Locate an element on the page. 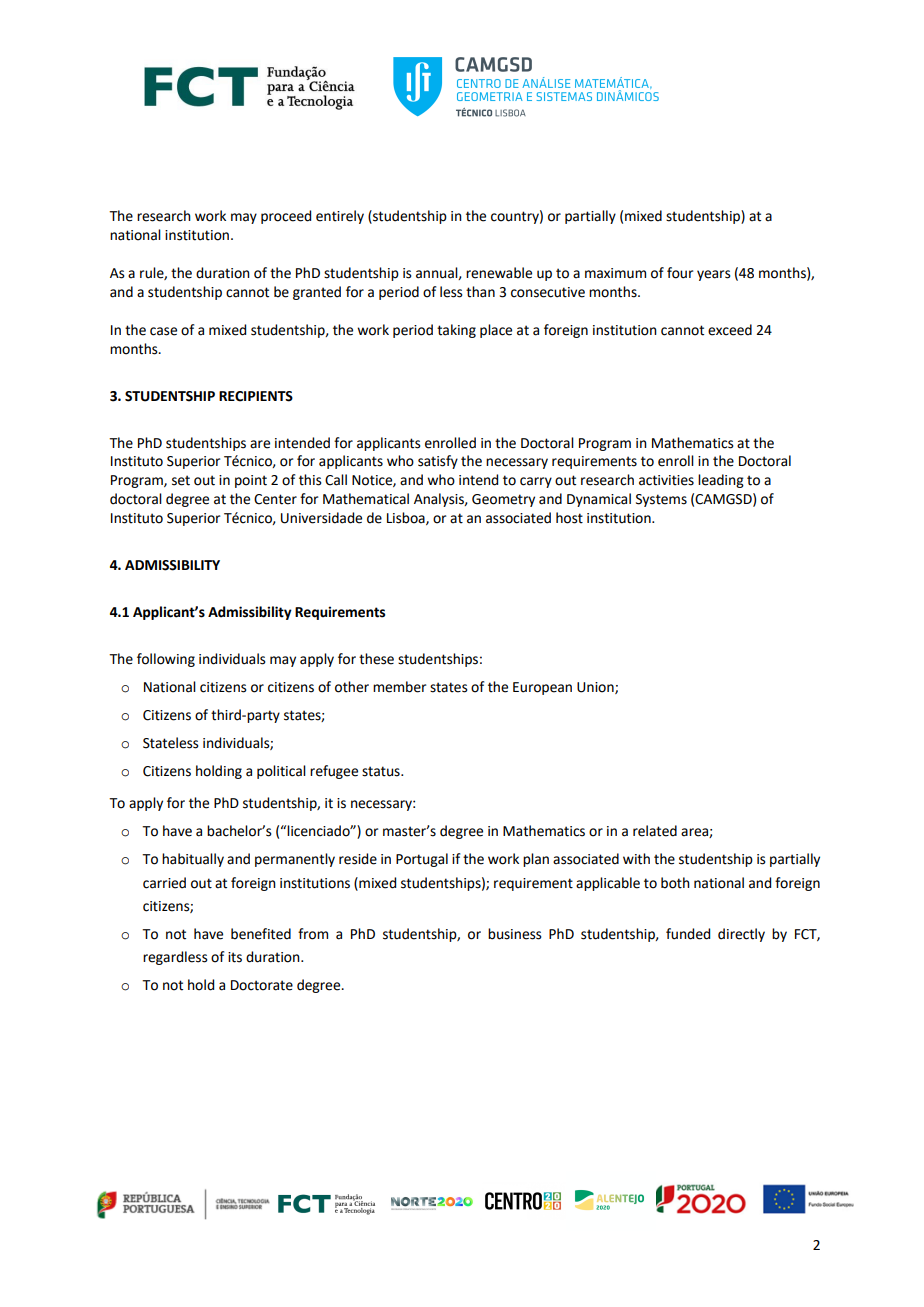  activities is located at coordinates (666, 480).
